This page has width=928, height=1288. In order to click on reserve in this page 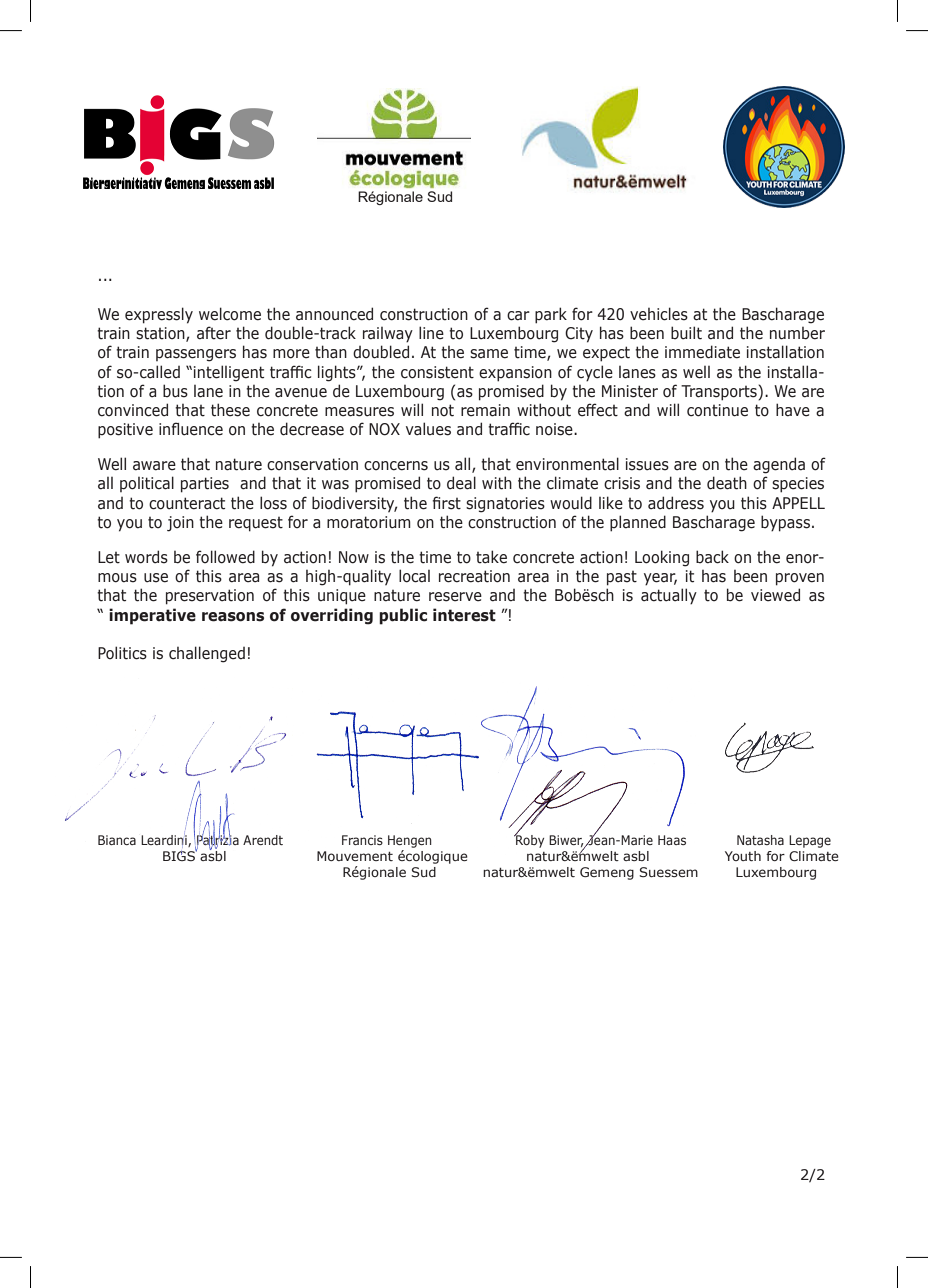, I will do `click(455, 597)`.
